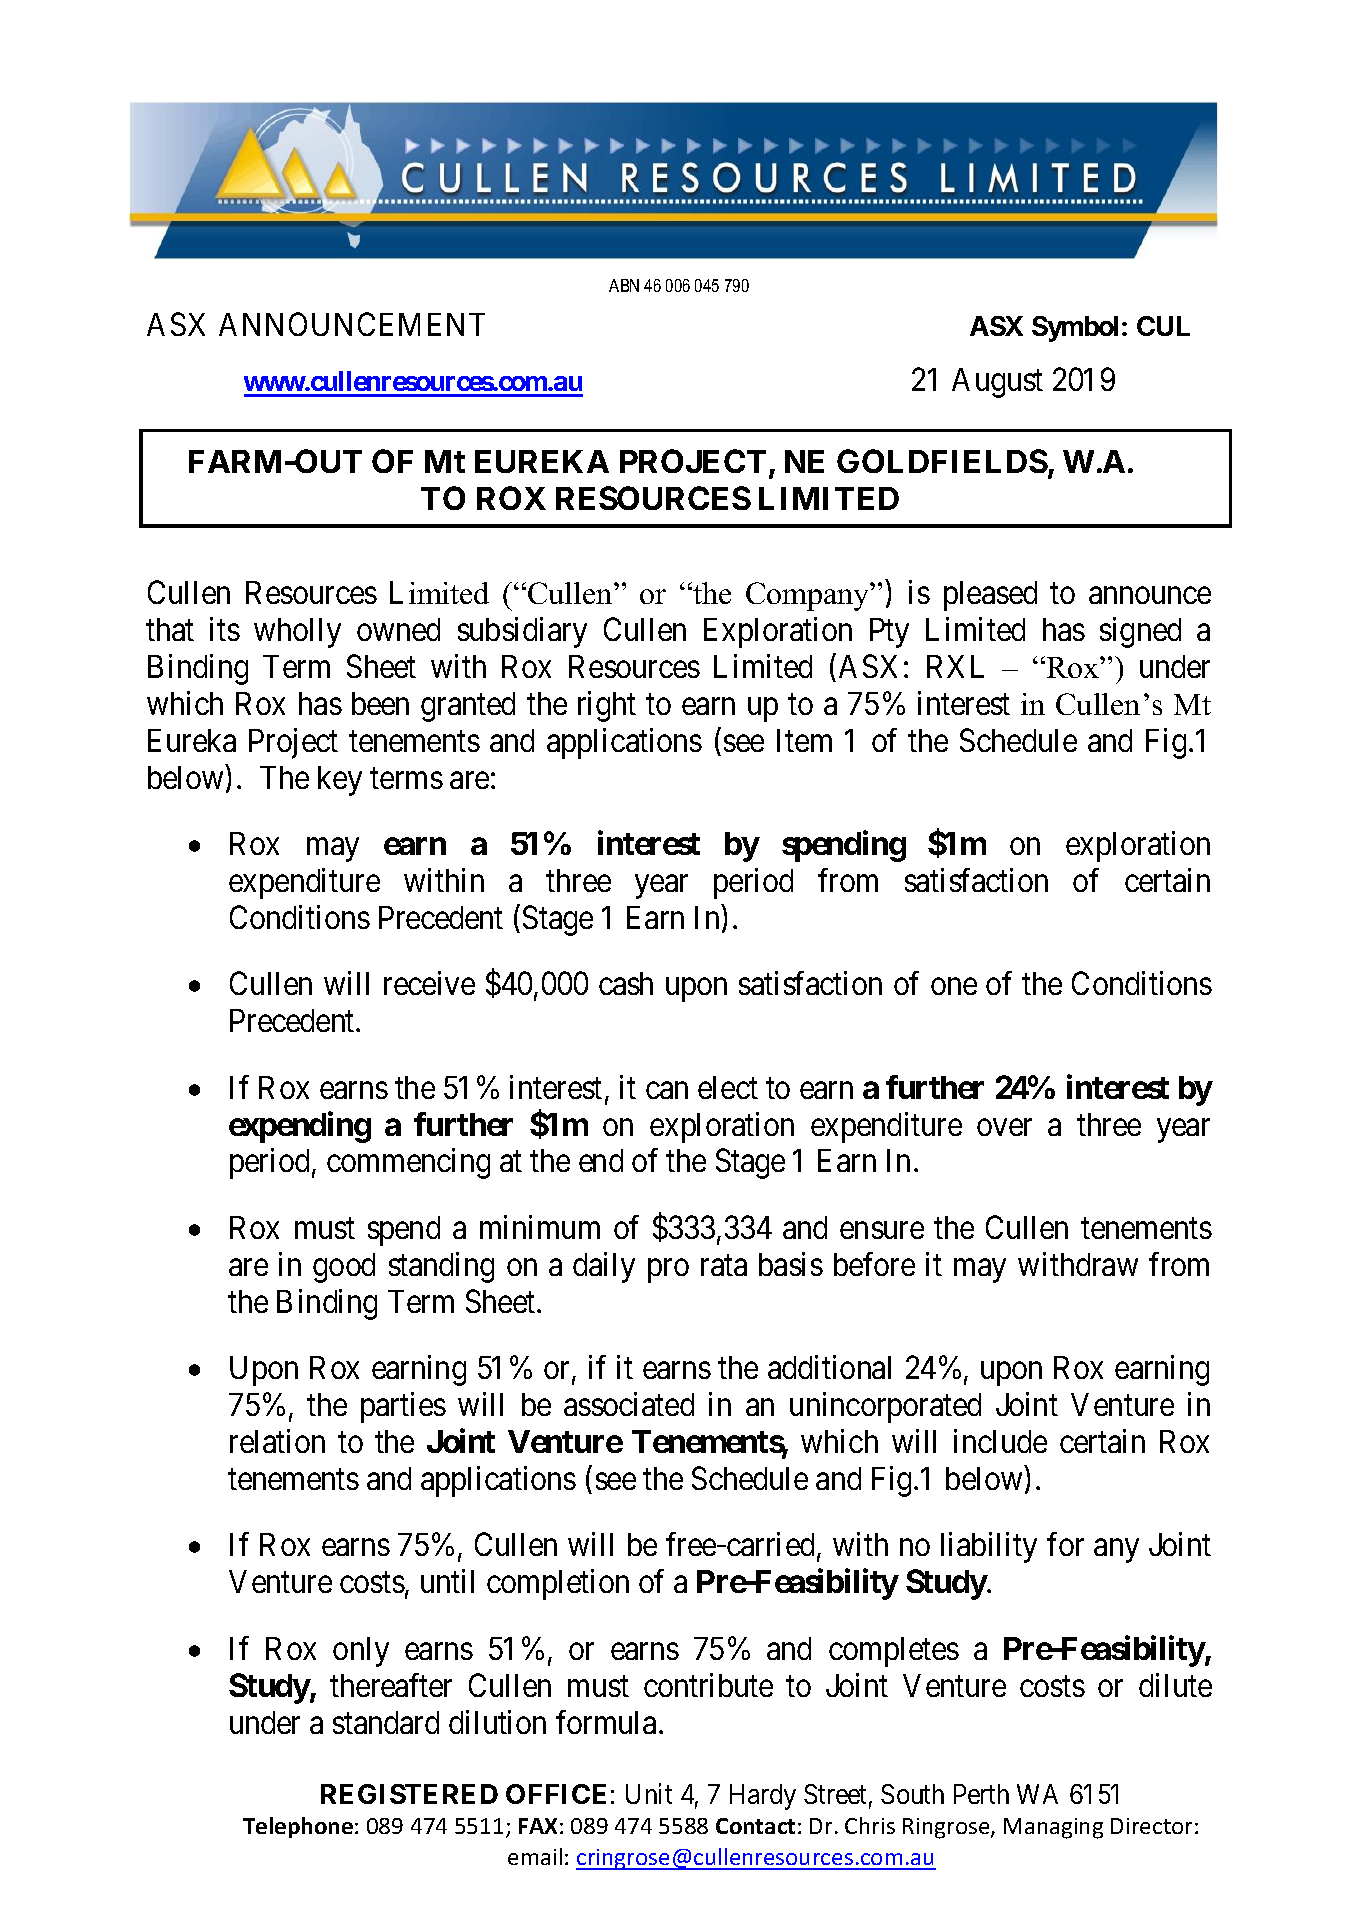 This document has width=1362, height=1926. Describe the element at coordinates (298, 1827) in the document. I see `Telephone` at that location.
